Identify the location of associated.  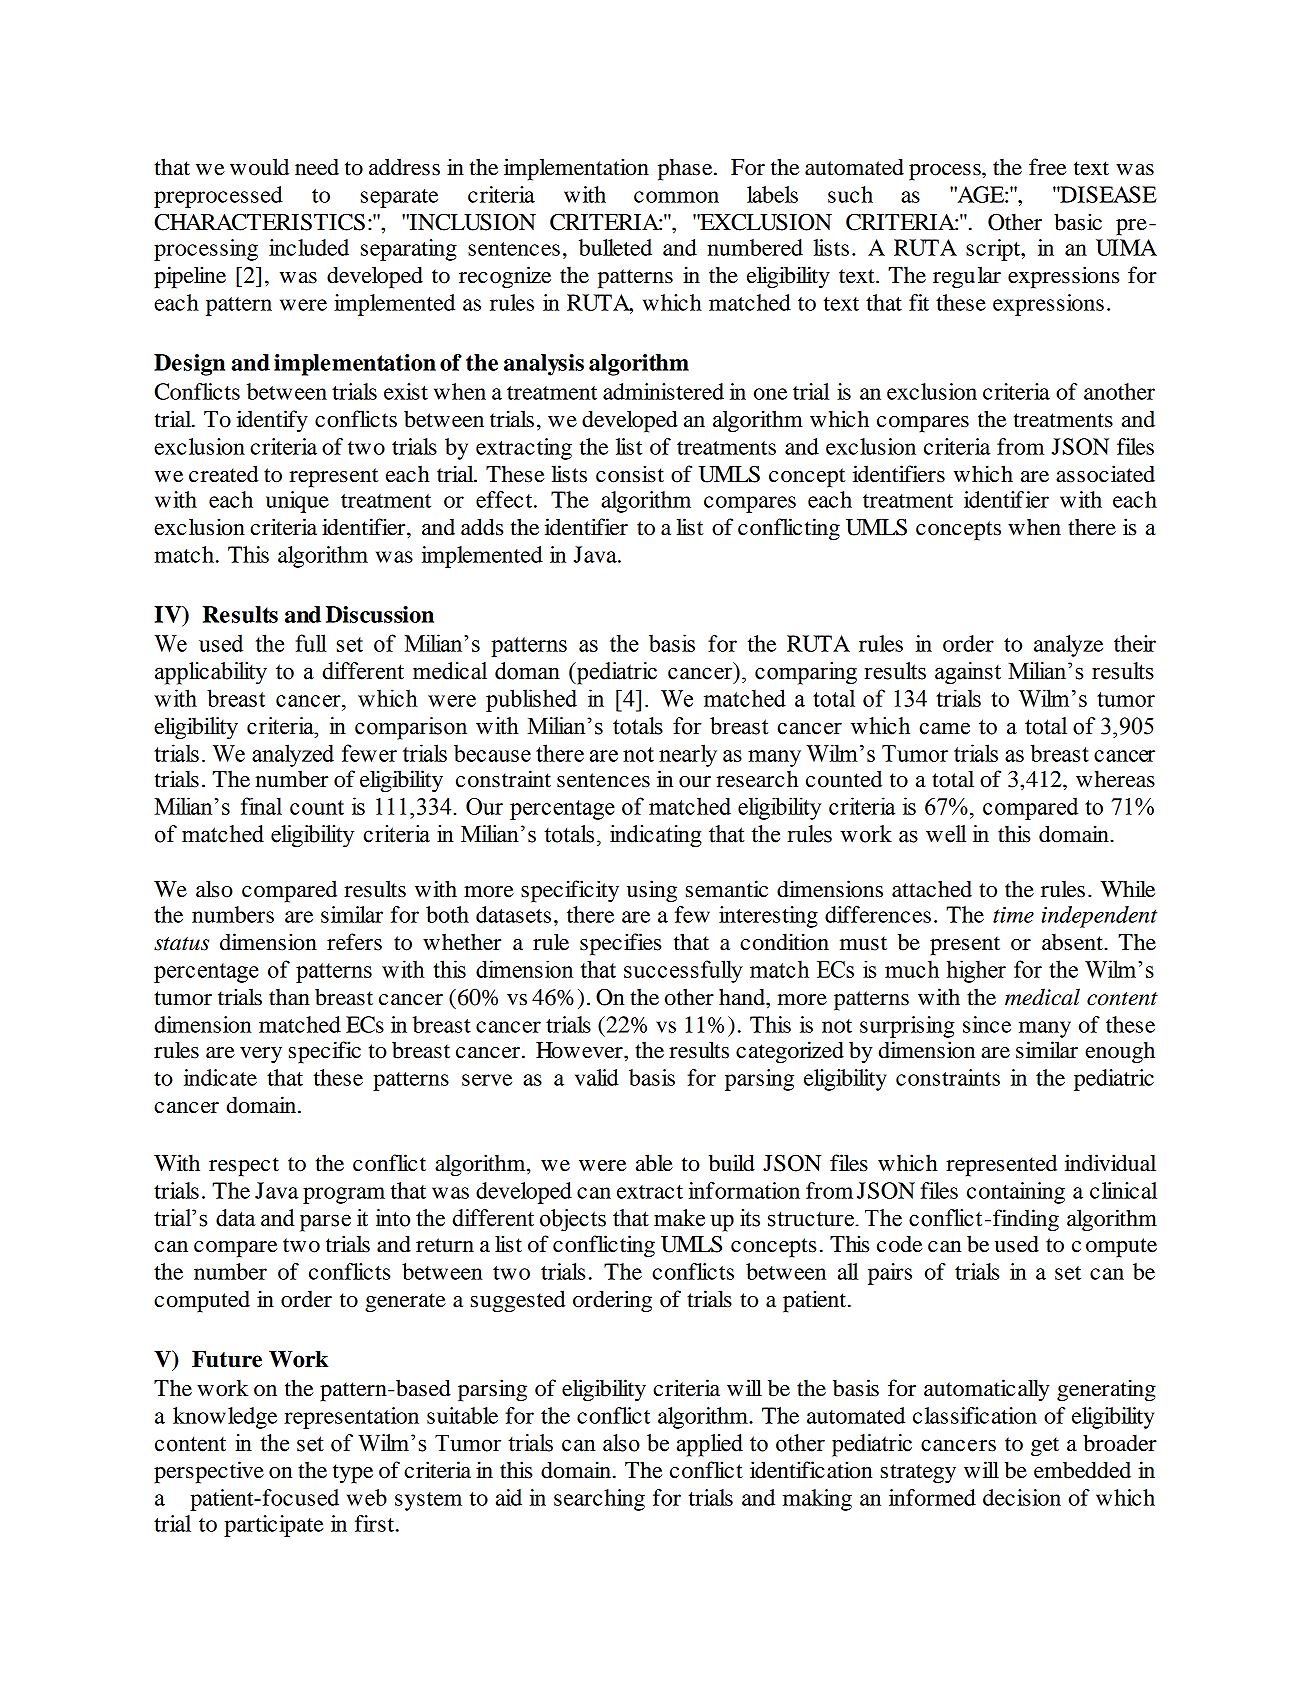
(1105, 474).
